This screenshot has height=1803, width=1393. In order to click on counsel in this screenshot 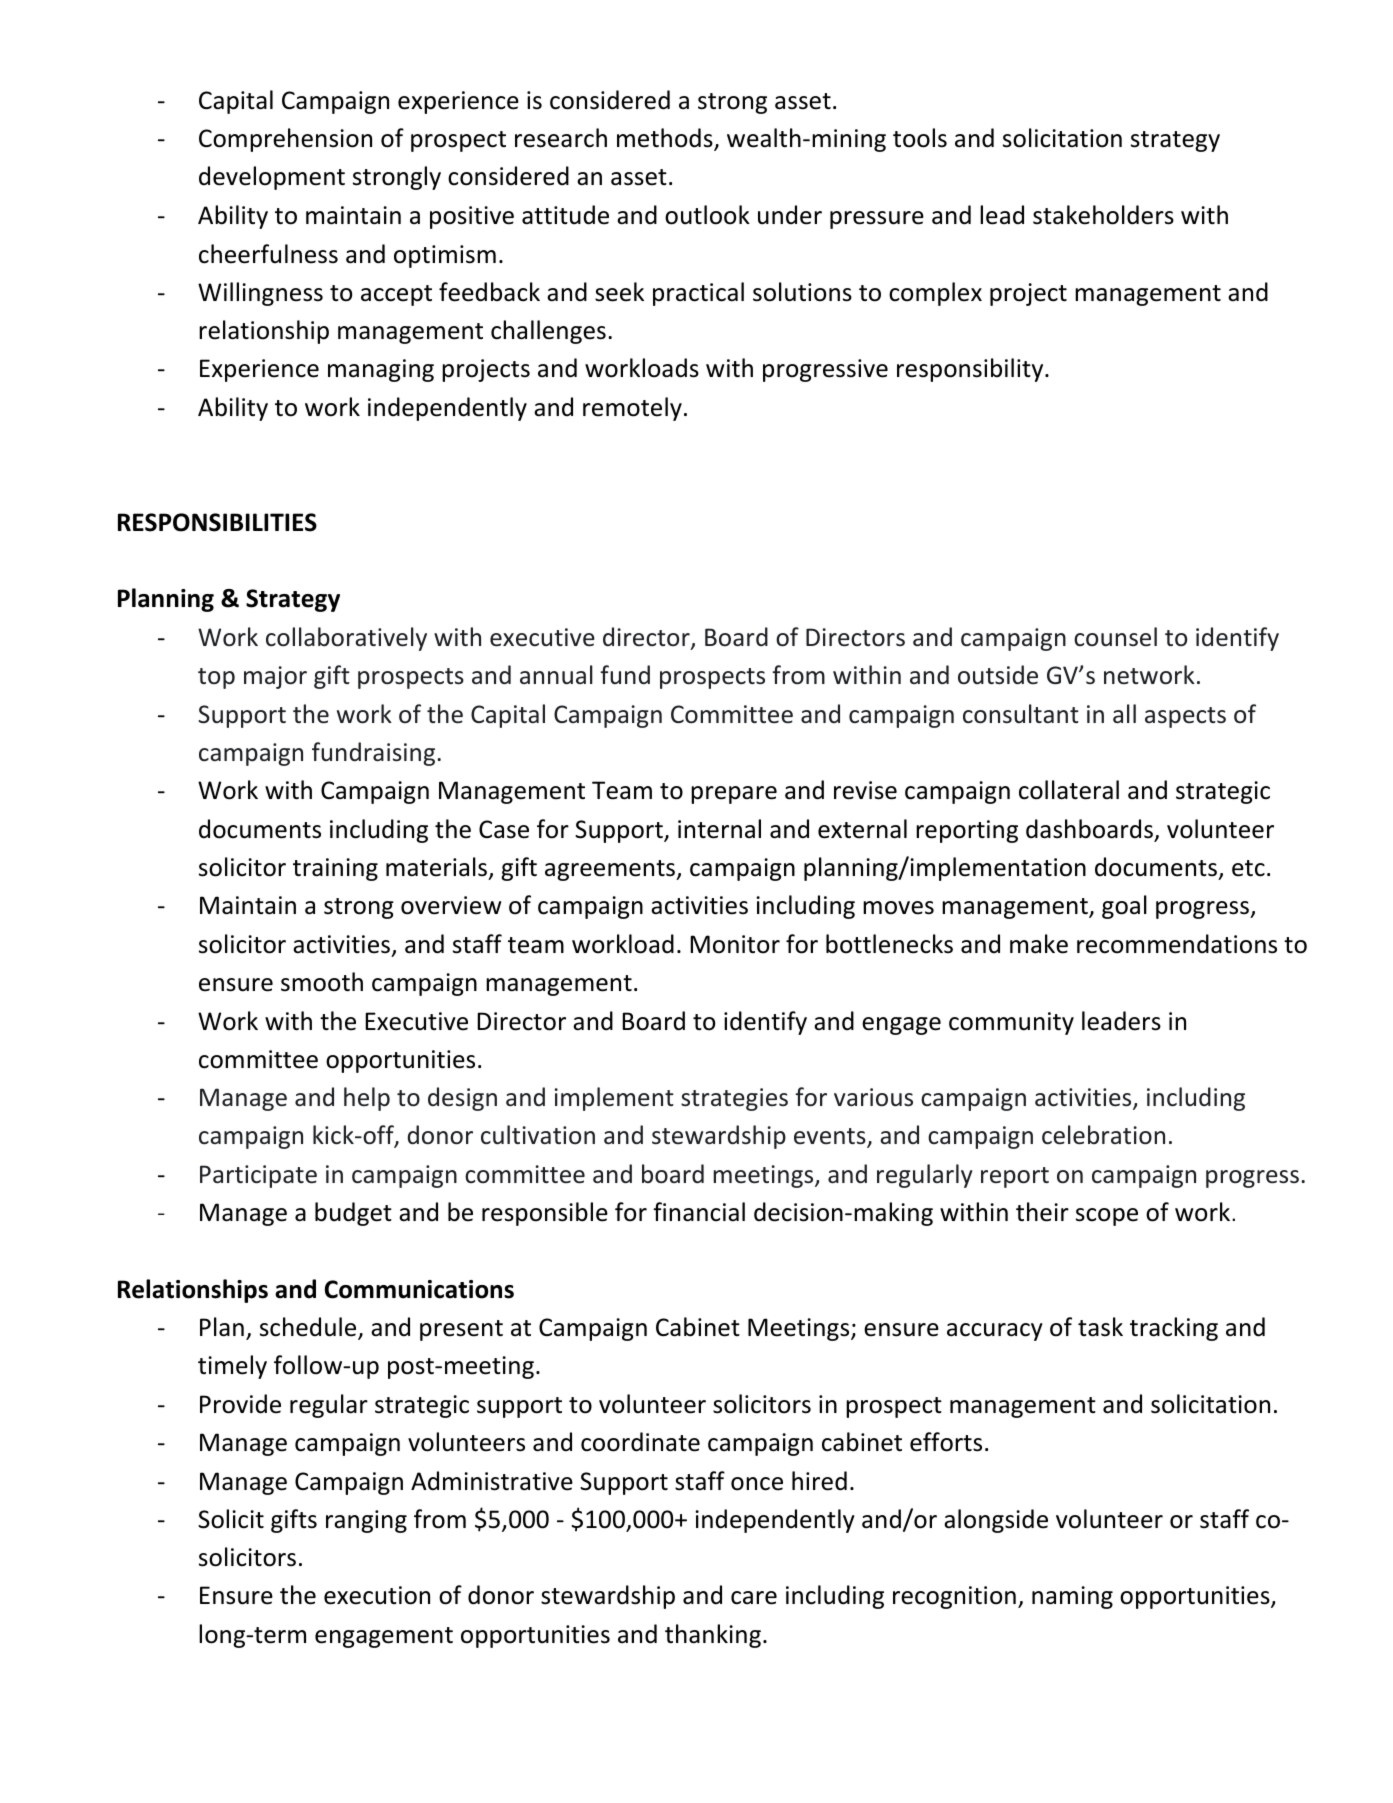, I will do `click(1115, 637)`.
